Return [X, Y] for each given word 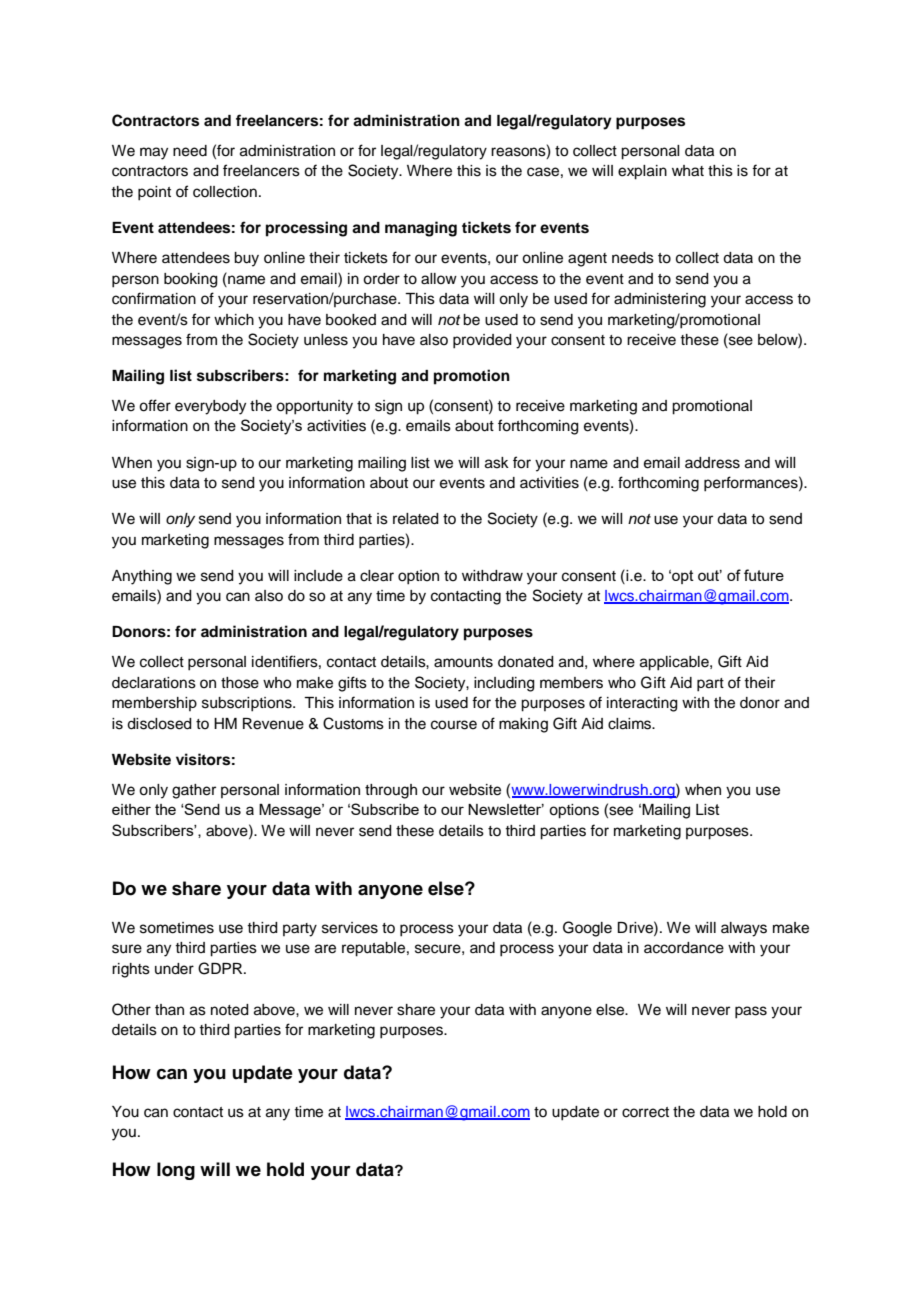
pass [751, 1012]
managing [421, 229]
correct [645, 1112]
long [176, 1171]
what [688, 171]
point [154, 193]
